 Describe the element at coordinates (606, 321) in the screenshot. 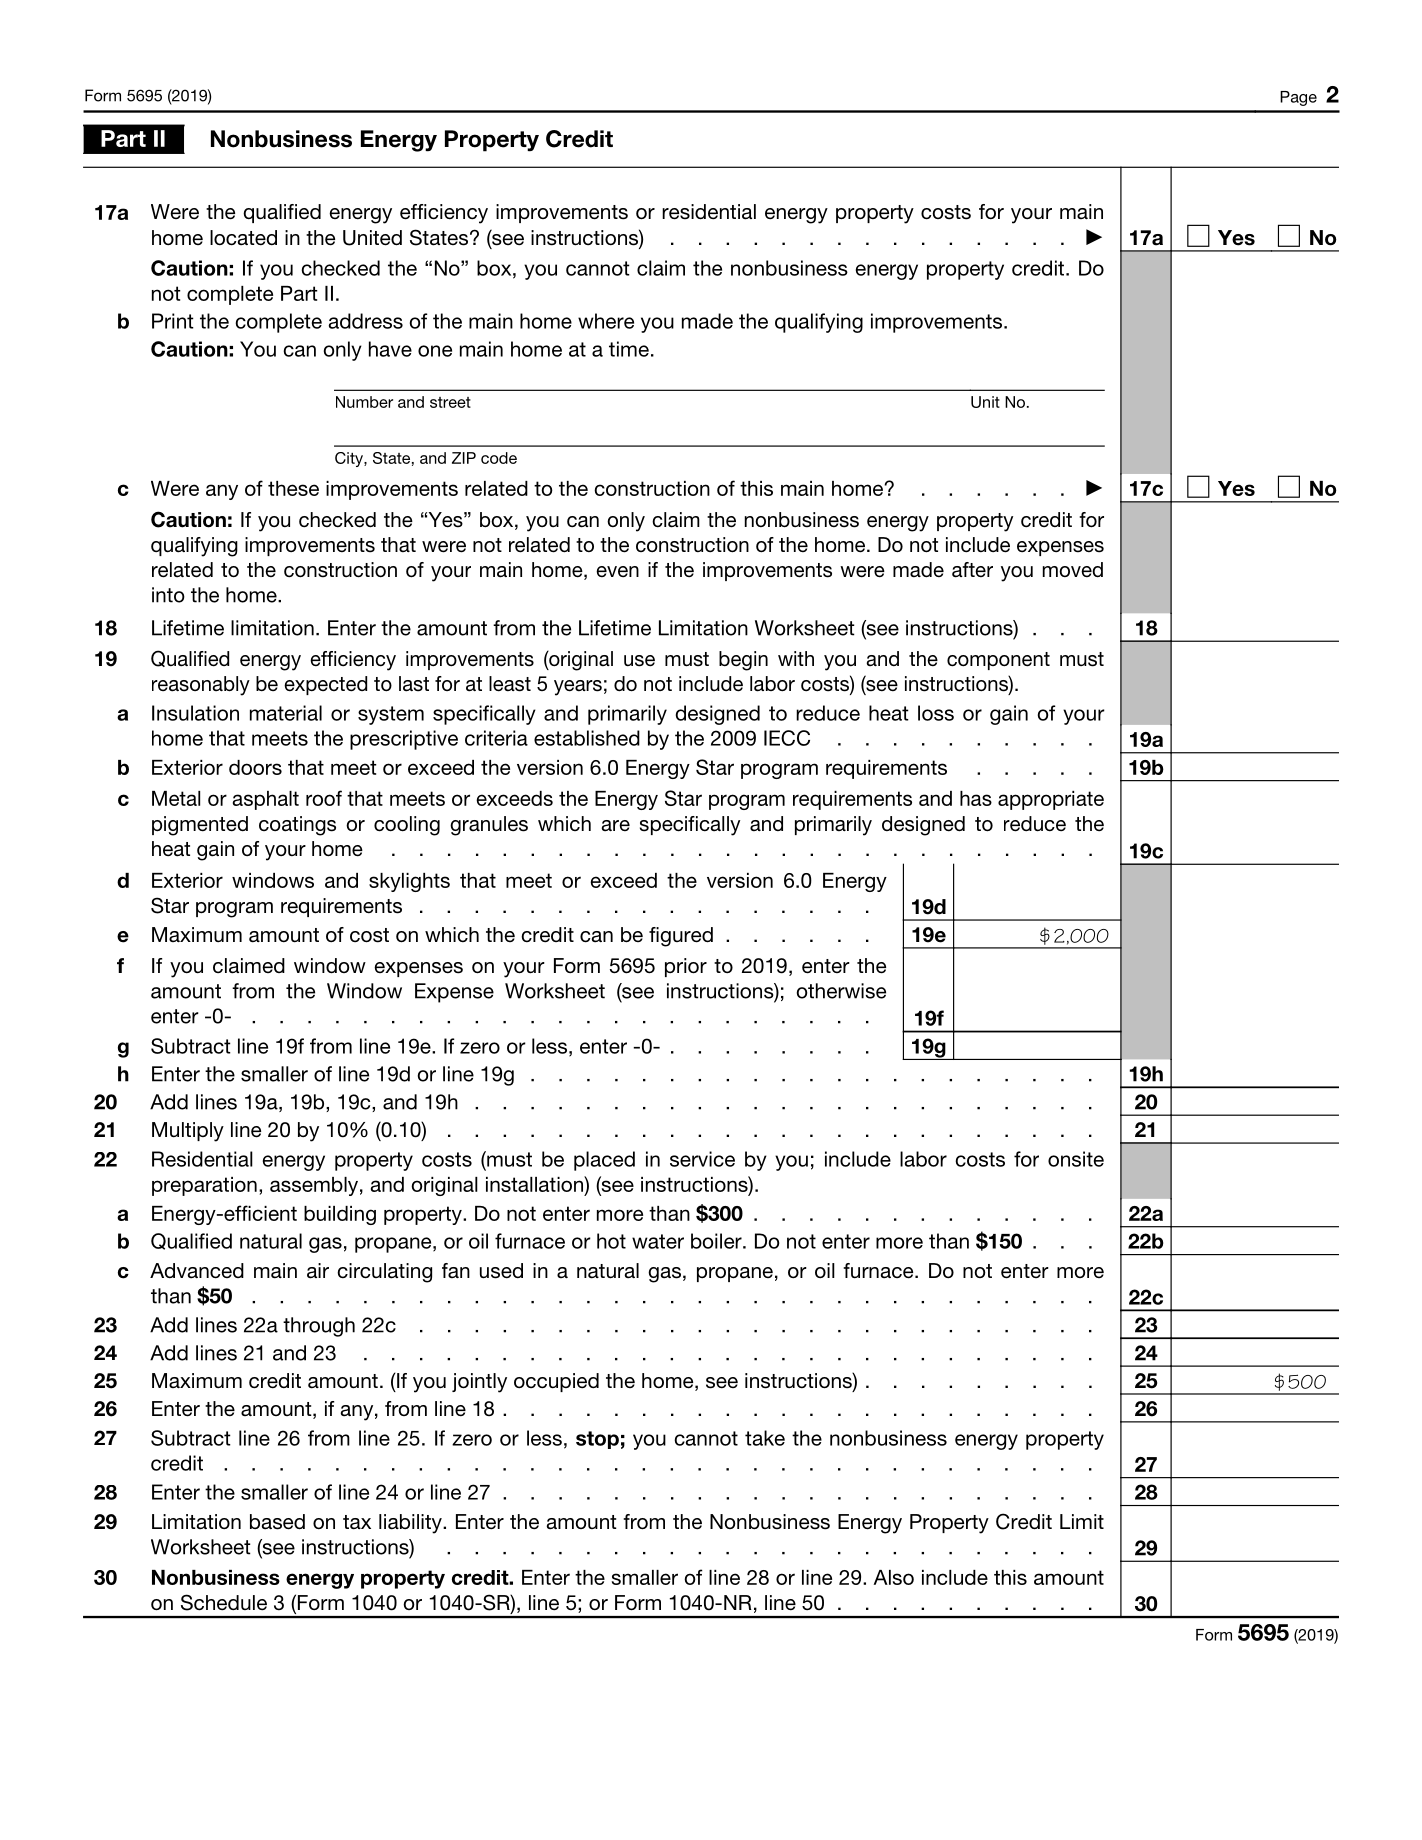

I see `where` at that location.
